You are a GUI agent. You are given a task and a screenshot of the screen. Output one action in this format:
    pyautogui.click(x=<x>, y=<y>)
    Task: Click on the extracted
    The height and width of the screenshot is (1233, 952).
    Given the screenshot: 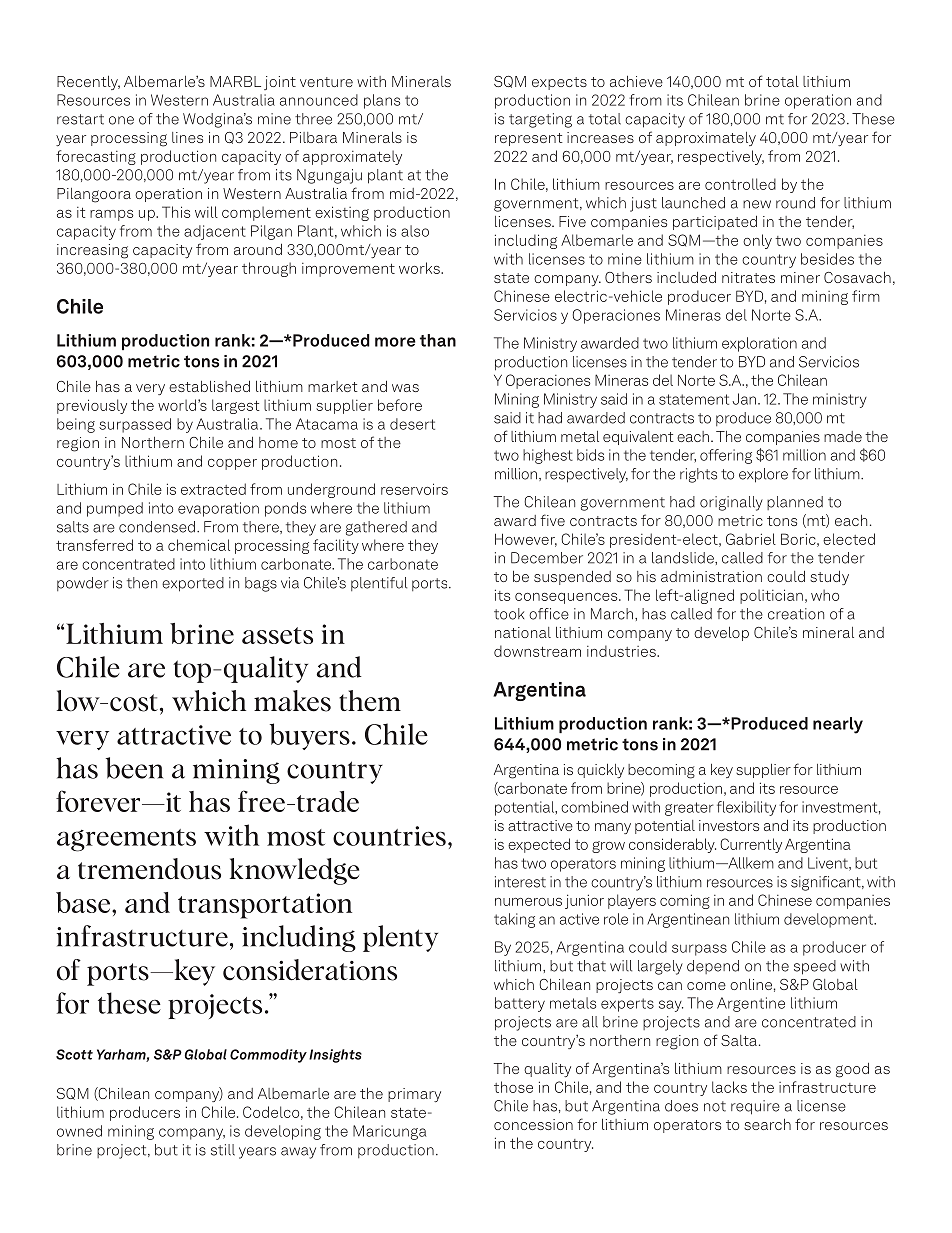 What is the action you would take?
    pyautogui.click(x=213, y=489)
